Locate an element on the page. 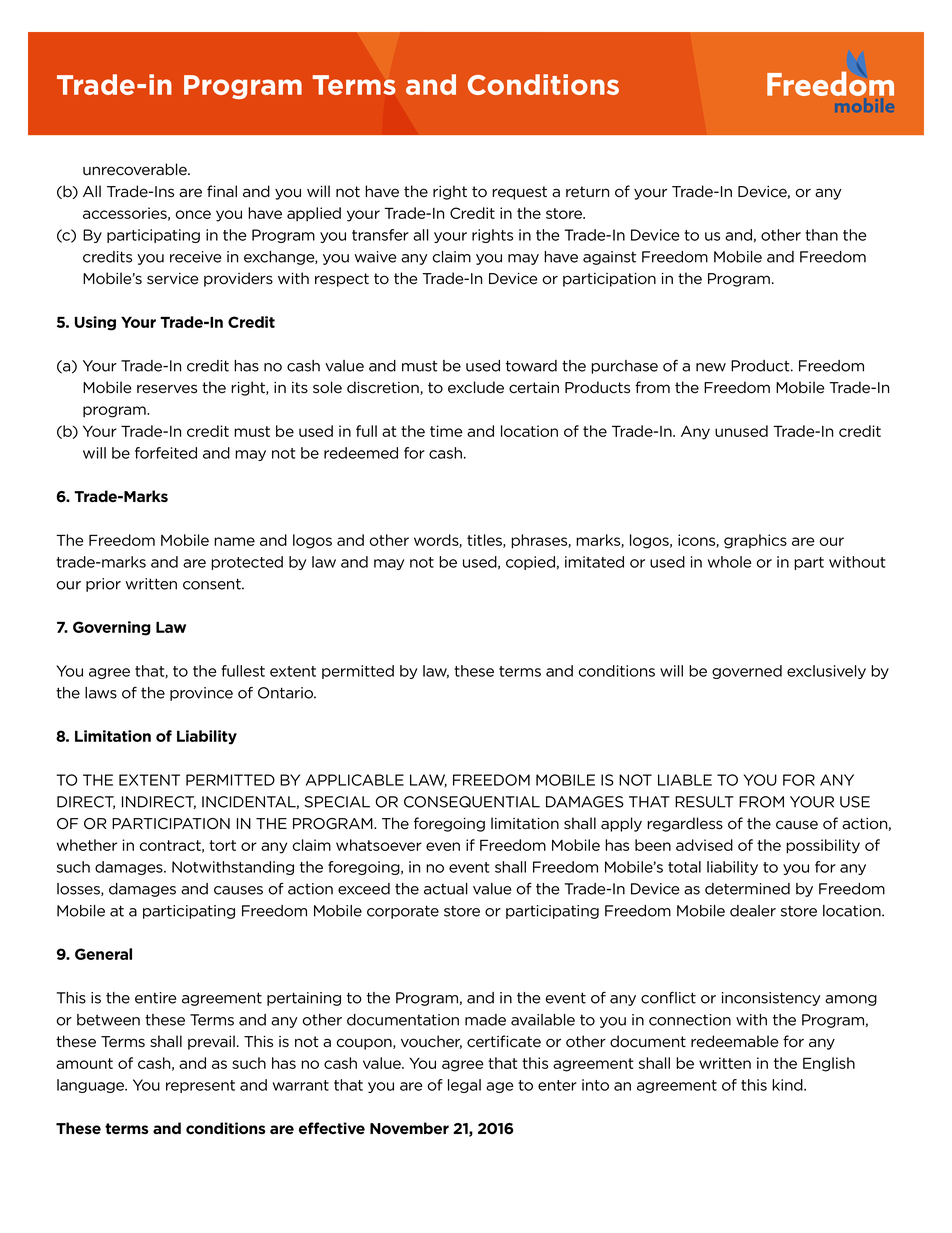 The width and height of the document is (952, 1233). RESULT is located at coordinates (704, 802).
